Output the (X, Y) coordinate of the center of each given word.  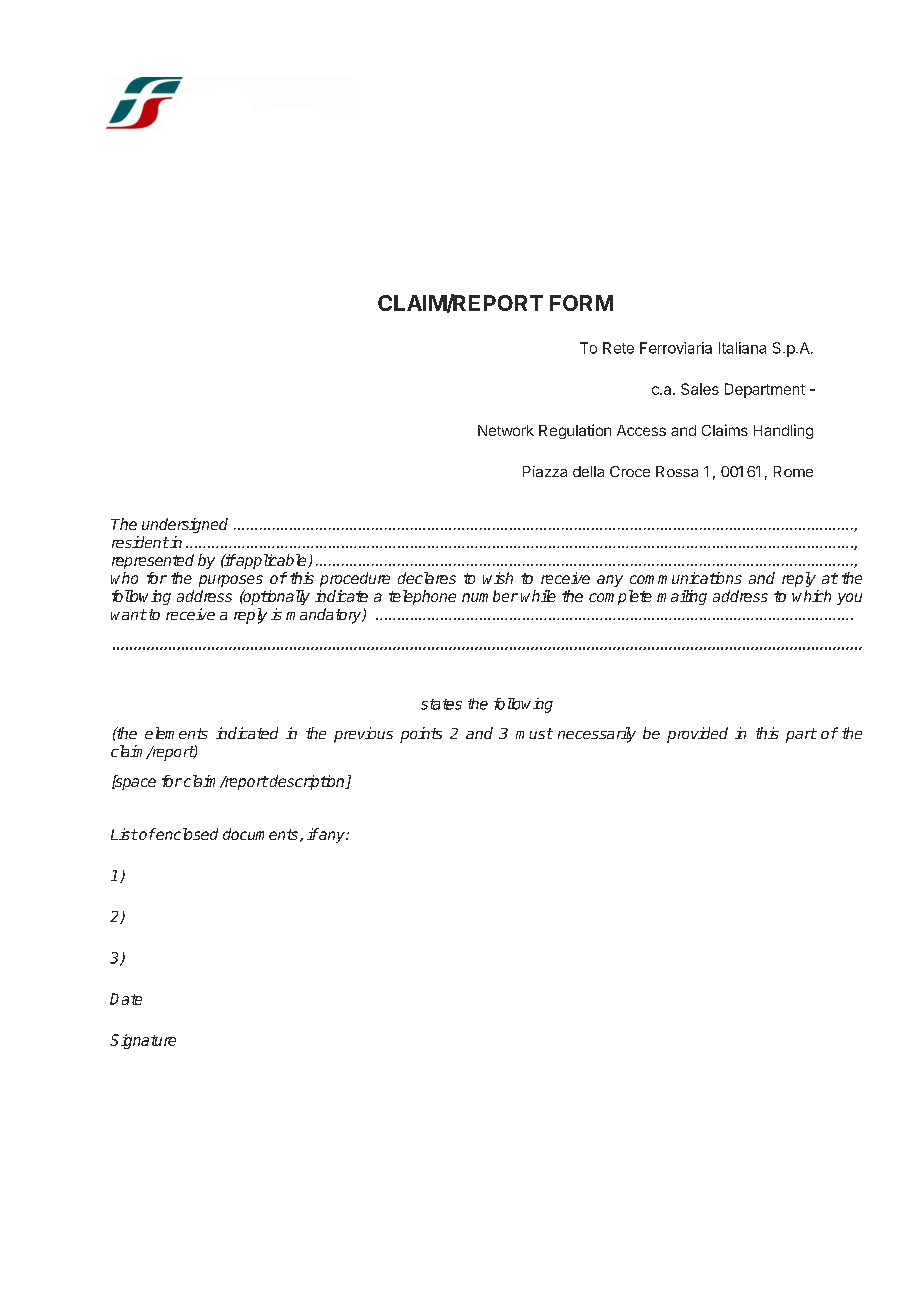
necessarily (597, 735)
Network (506, 430)
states (441, 704)
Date (126, 999)
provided (697, 735)
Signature (143, 1041)
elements (176, 733)
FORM (581, 303)
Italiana (742, 348)
